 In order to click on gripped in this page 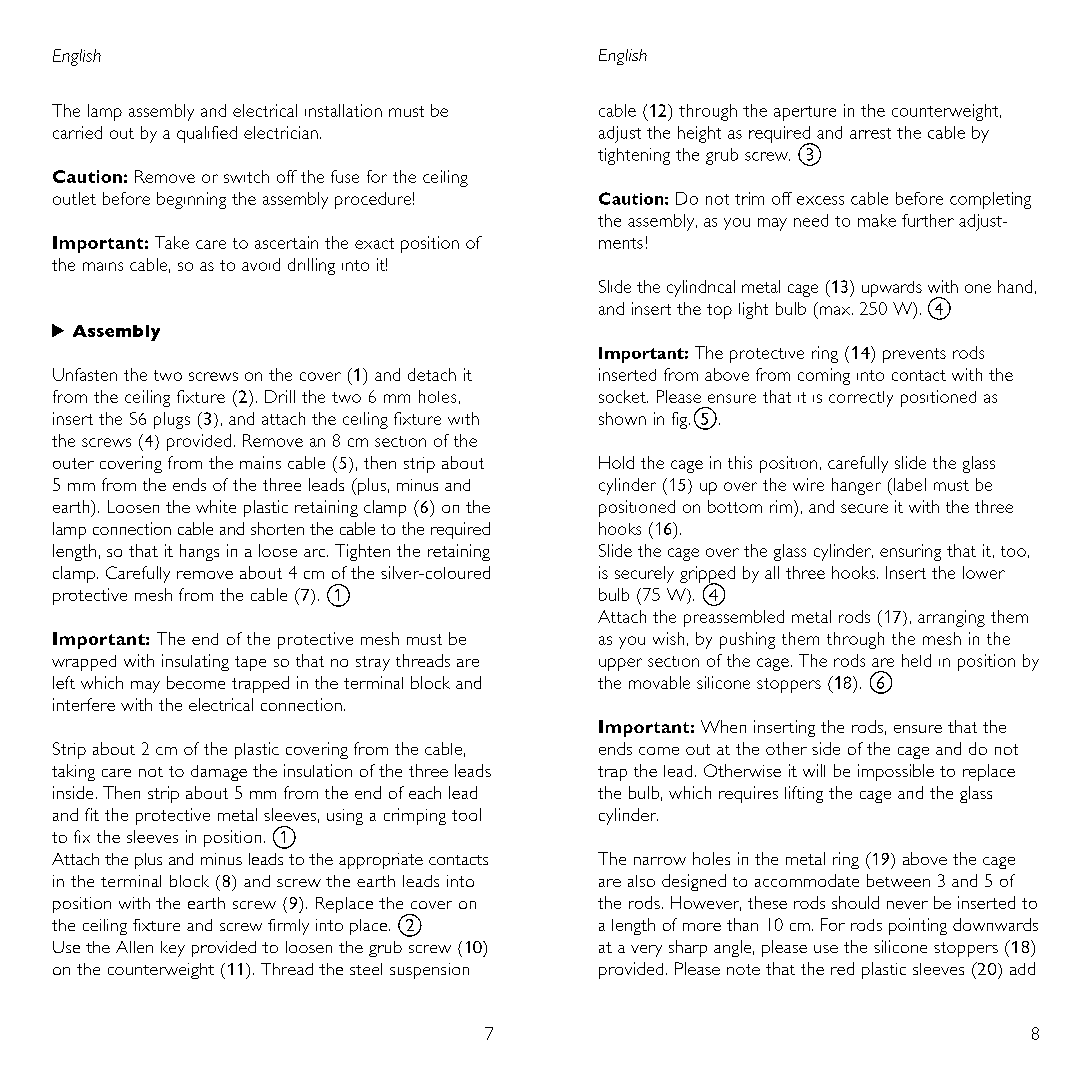, I will do `click(707, 575)`.
